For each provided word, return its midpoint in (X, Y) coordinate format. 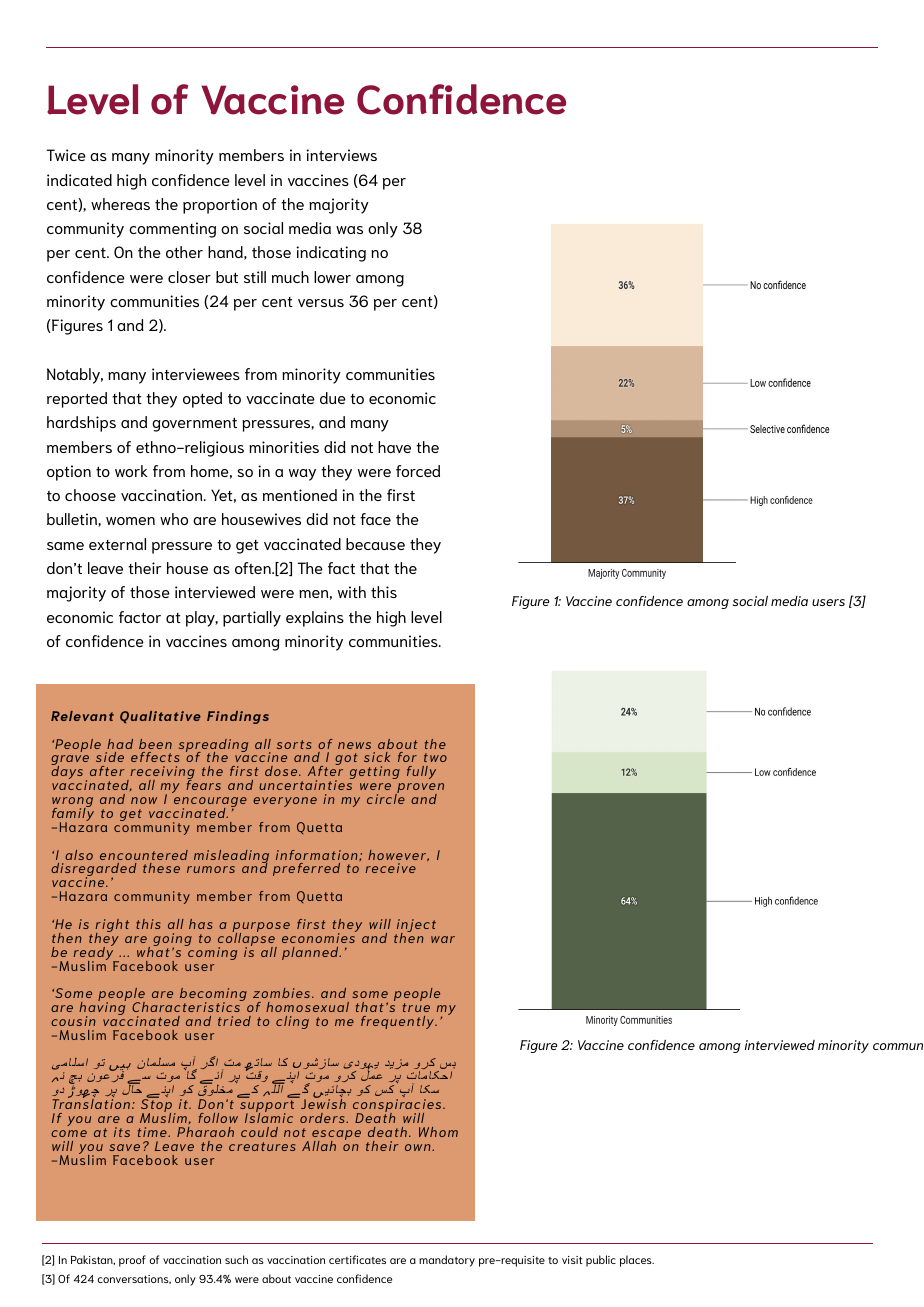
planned (311, 953)
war (443, 939)
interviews (341, 155)
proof (132, 1261)
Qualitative (160, 717)
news (354, 745)
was (349, 230)
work (131, 471)
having (102, 1009)
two (435, 757)
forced (418, 471)
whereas (120, 204)
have (394, 447)
